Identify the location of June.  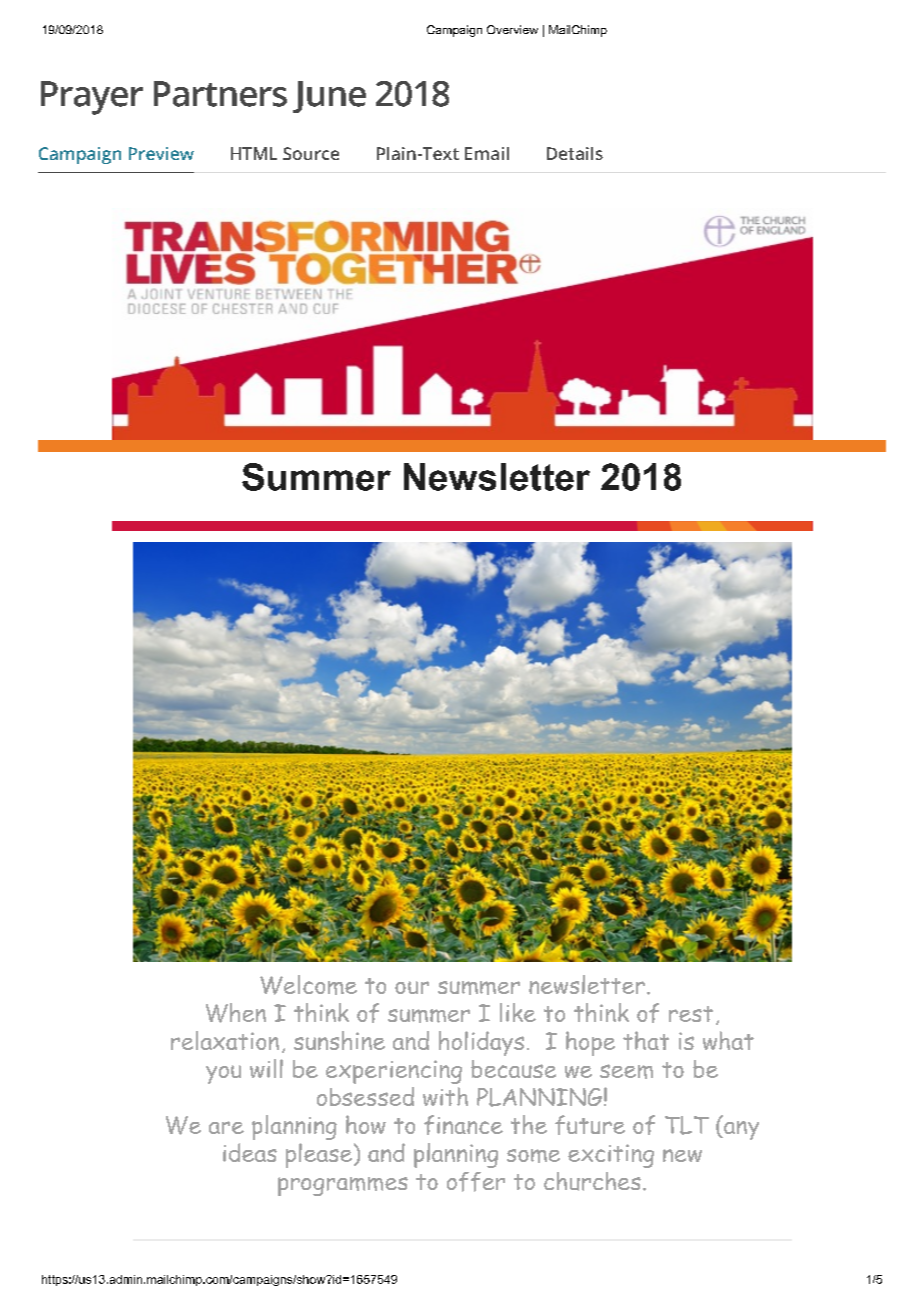
(329, 97).
